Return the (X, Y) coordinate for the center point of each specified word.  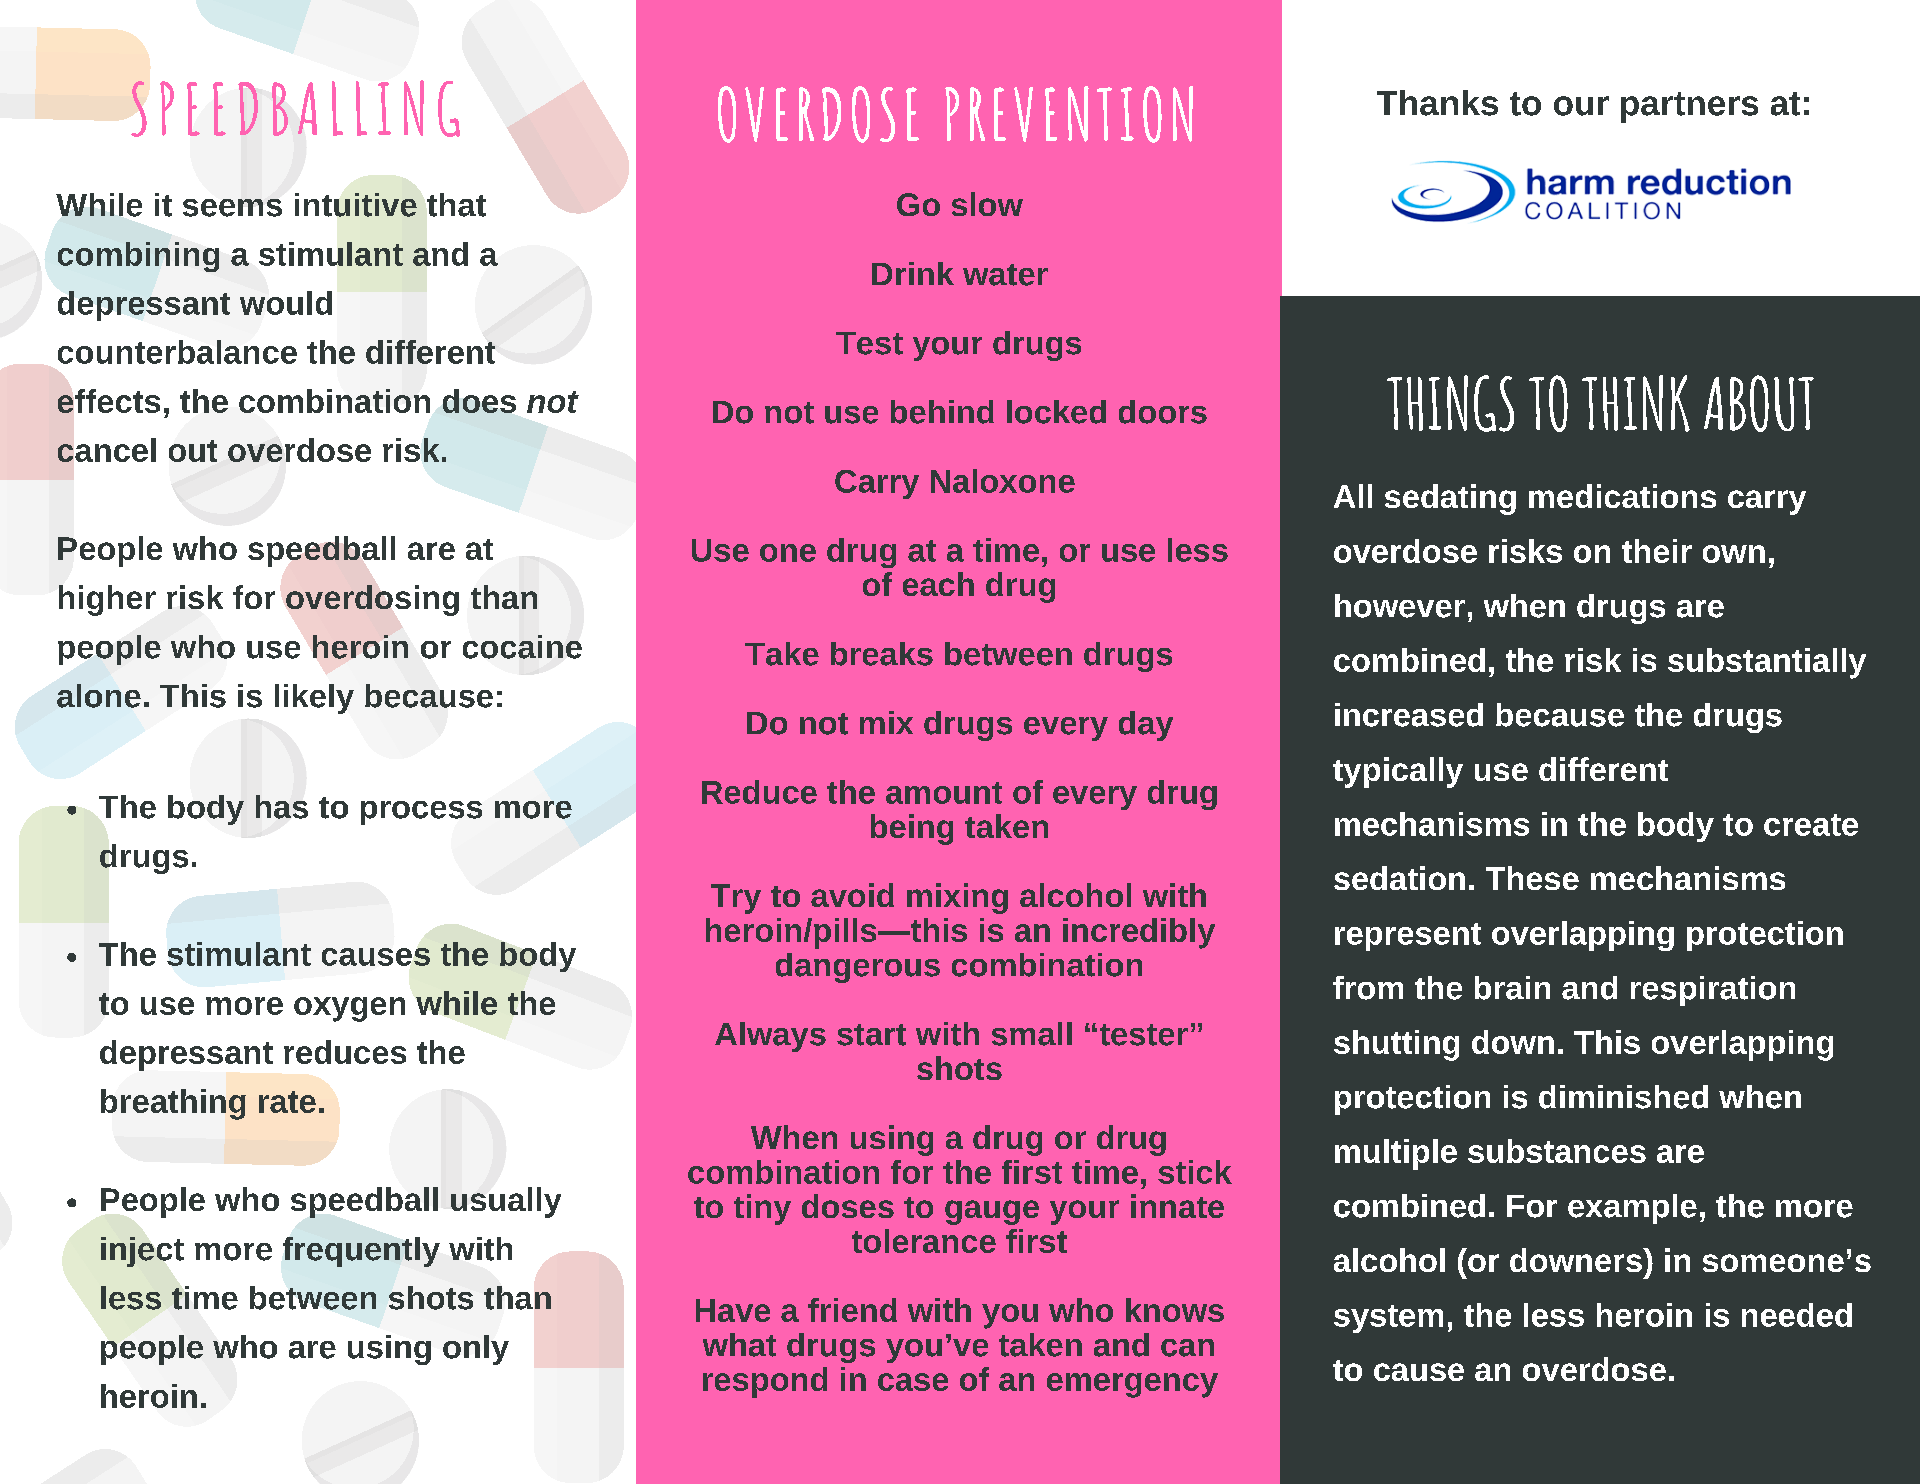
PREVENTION (1069, 114)
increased (1409, 715)
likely (314, 699)
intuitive (356, 205)
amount (944, 793)
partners (1689, 107)
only (476, 1350)
